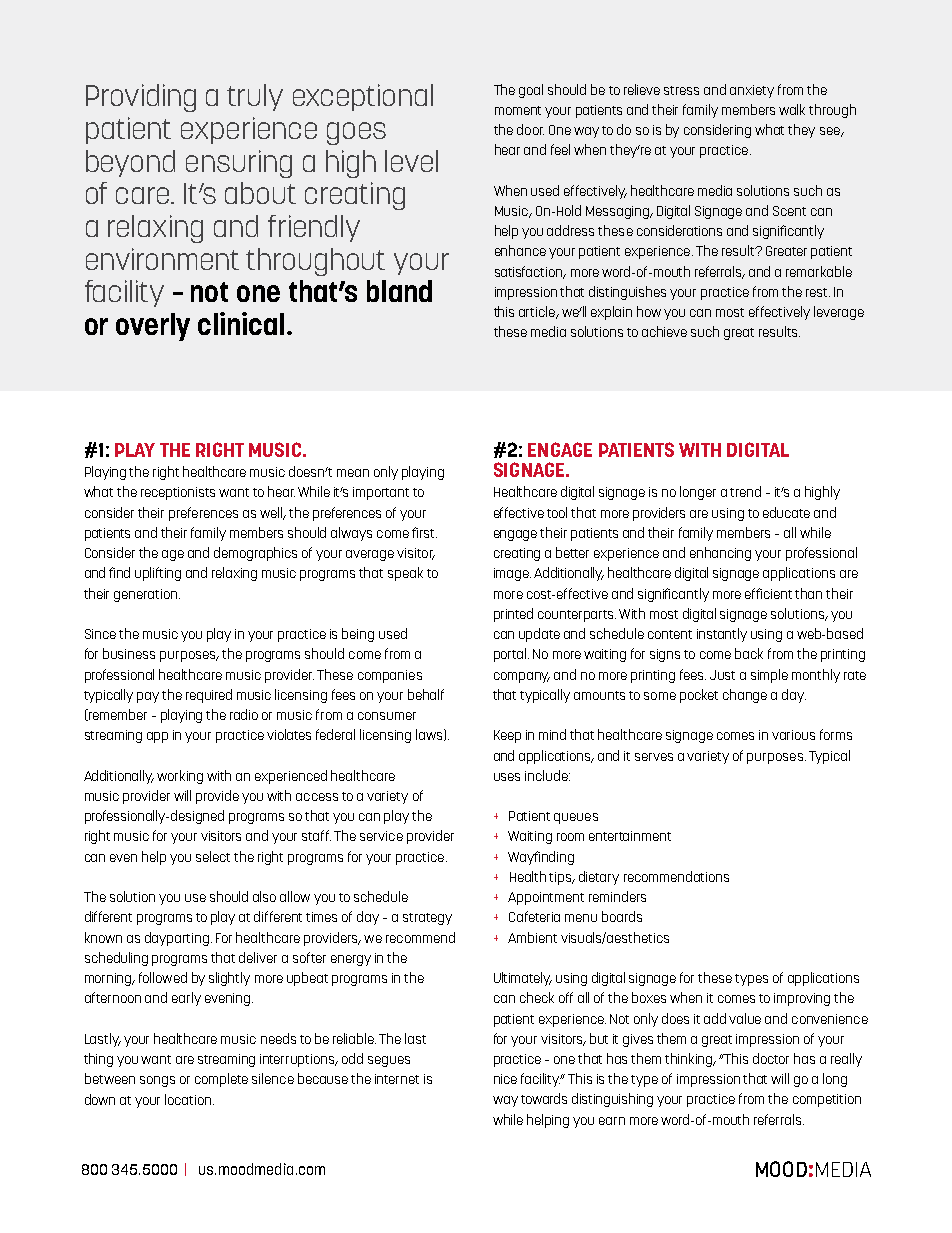 This screenshot has height=1233, width=952. What do you see at coordinates (189, 1099) in the screenshot?
I see `location` at bounding box center [189, 1099].
